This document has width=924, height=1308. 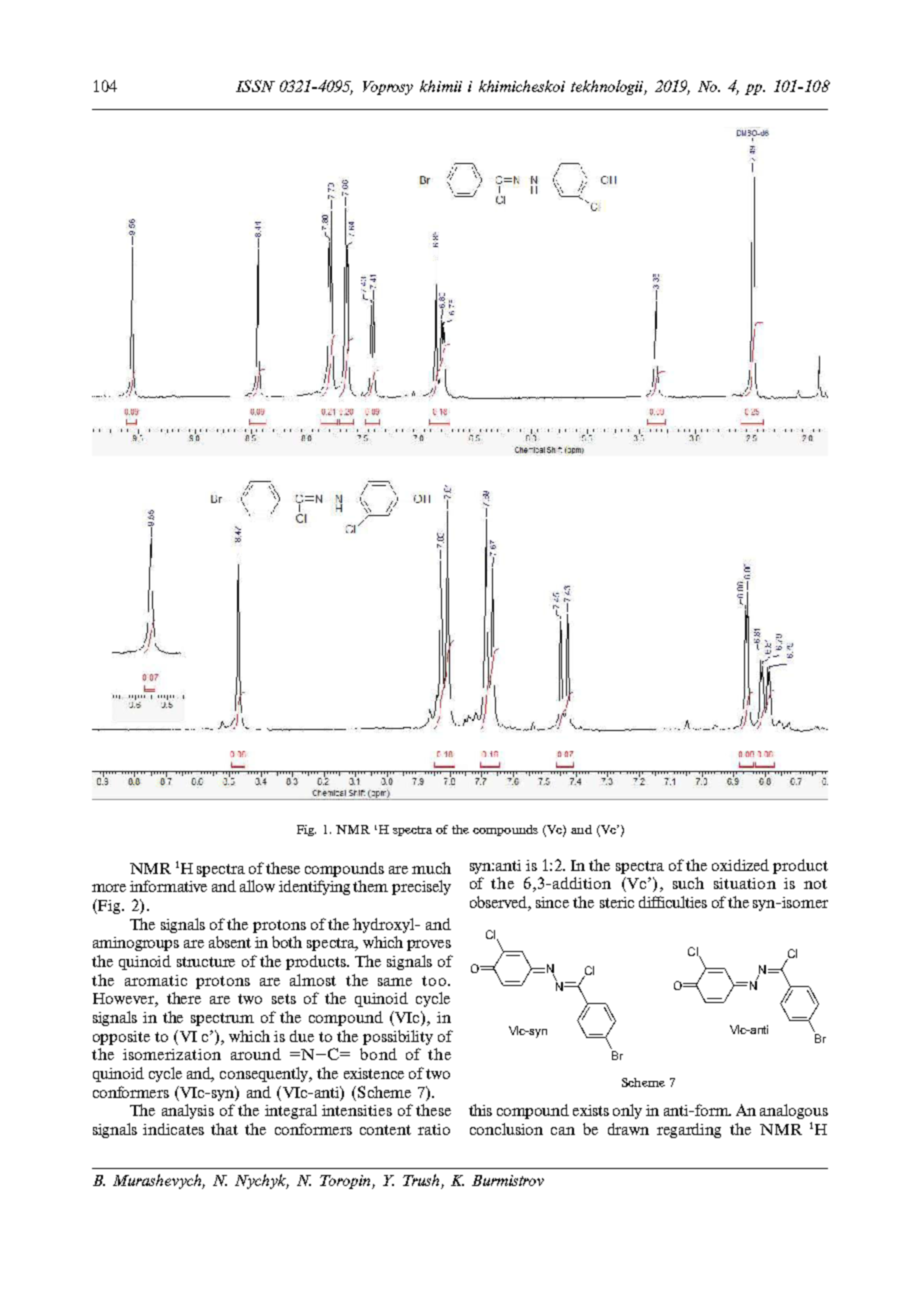 I want to click on ISSN, so click(x=255, y=86).
